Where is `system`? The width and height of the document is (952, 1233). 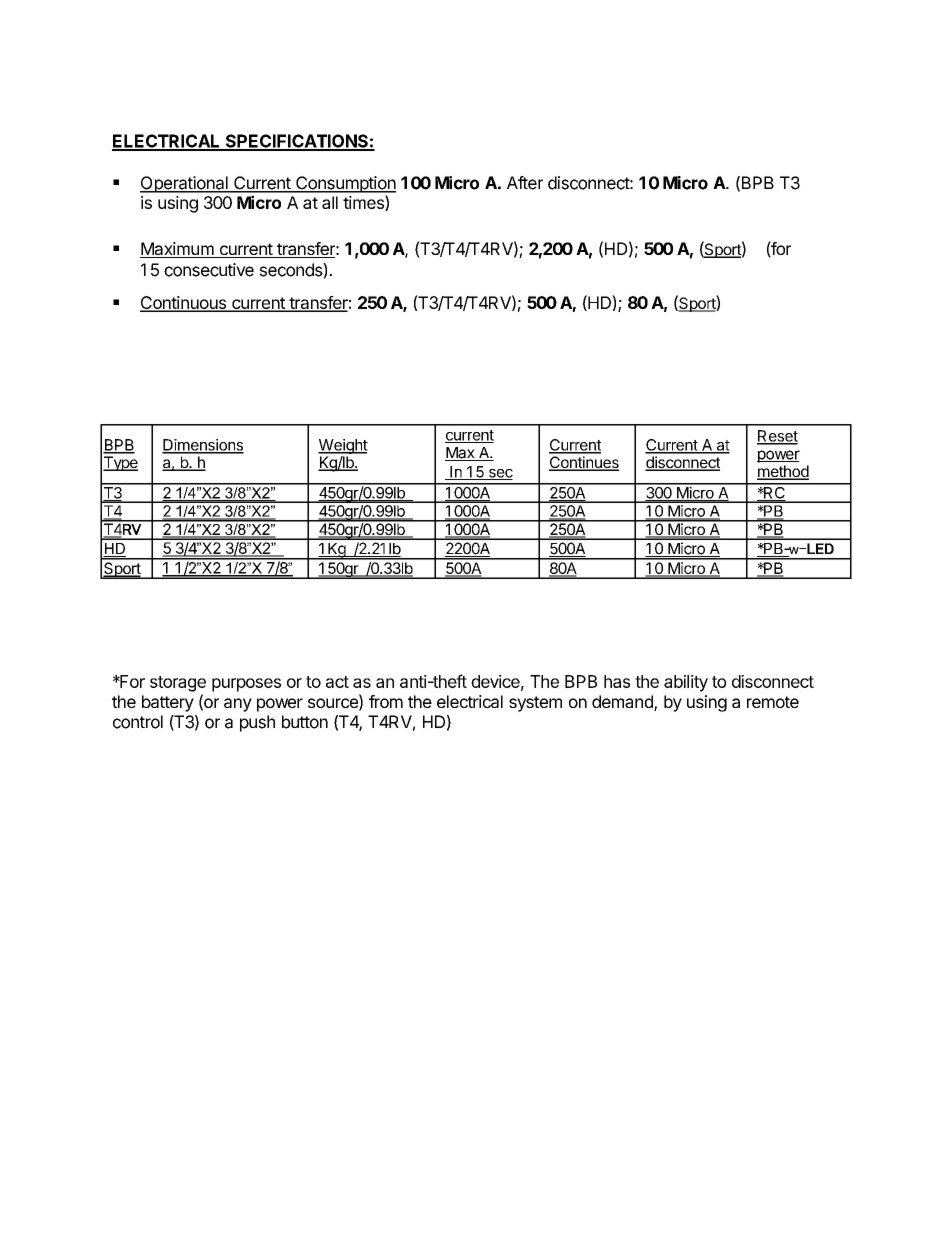 system is located at coordinates (535, 704).
